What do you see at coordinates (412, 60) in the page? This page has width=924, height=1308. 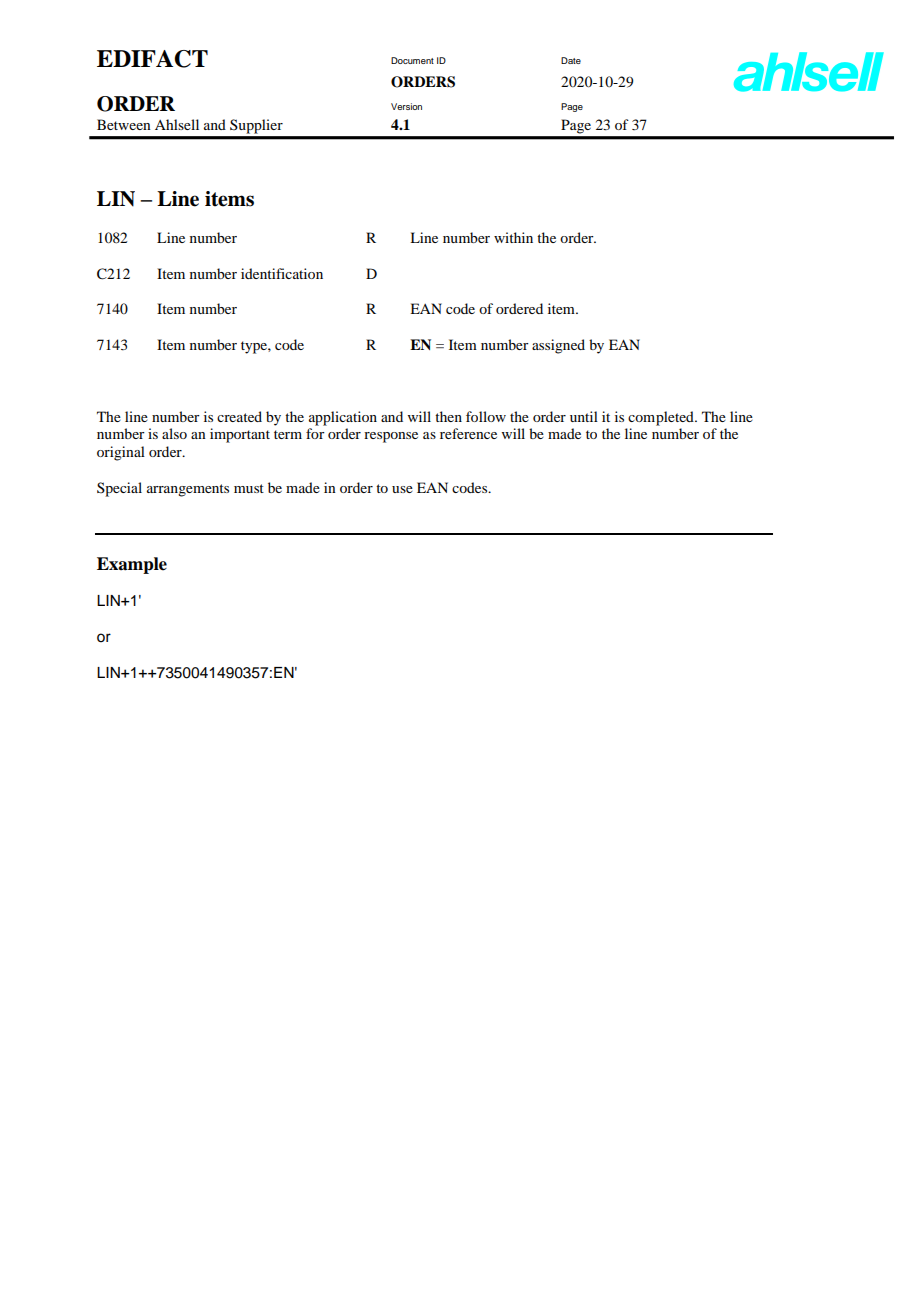 I see `Document` at bounding box center [412, 60].
